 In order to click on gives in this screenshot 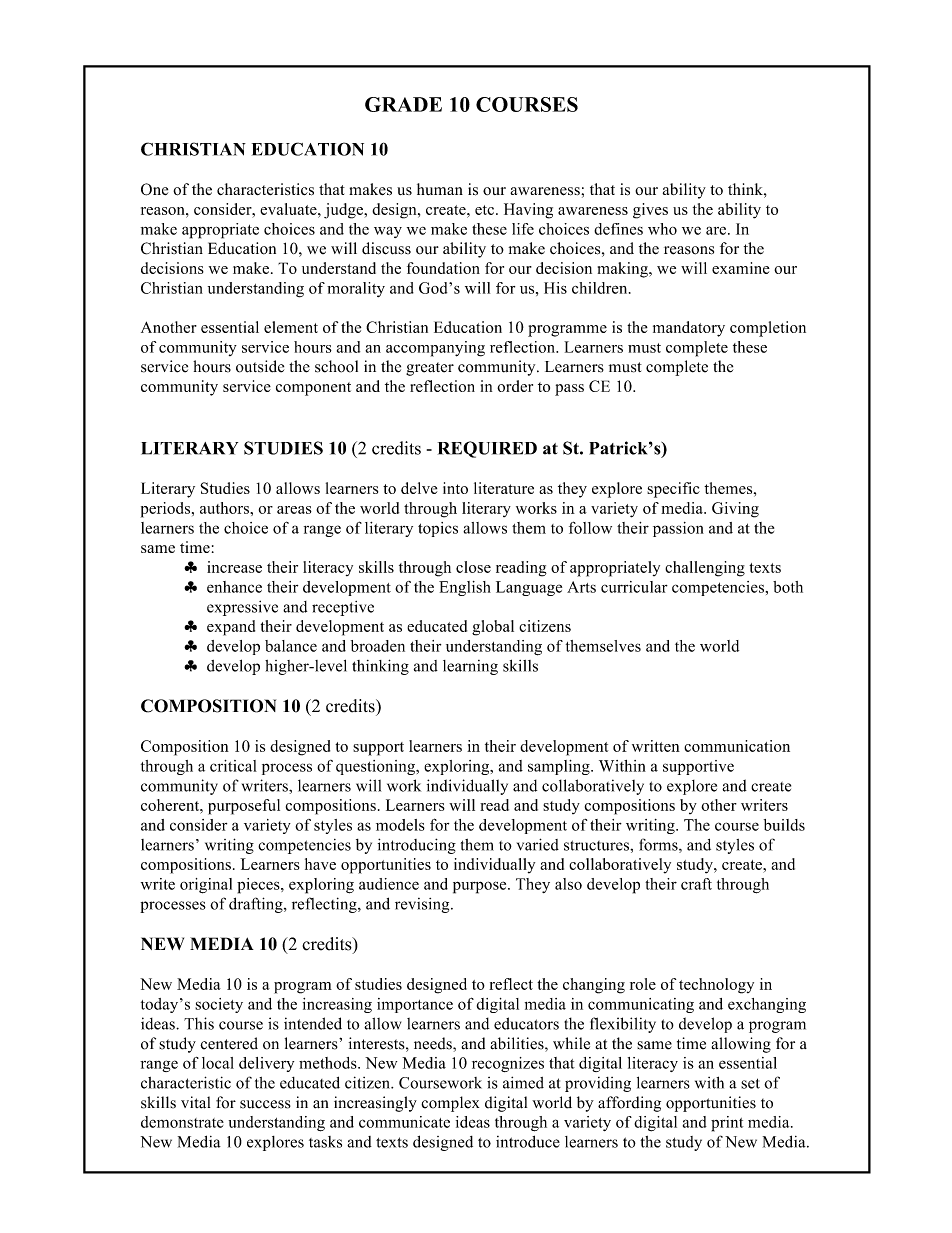, I will do `click(650, 211)`.
